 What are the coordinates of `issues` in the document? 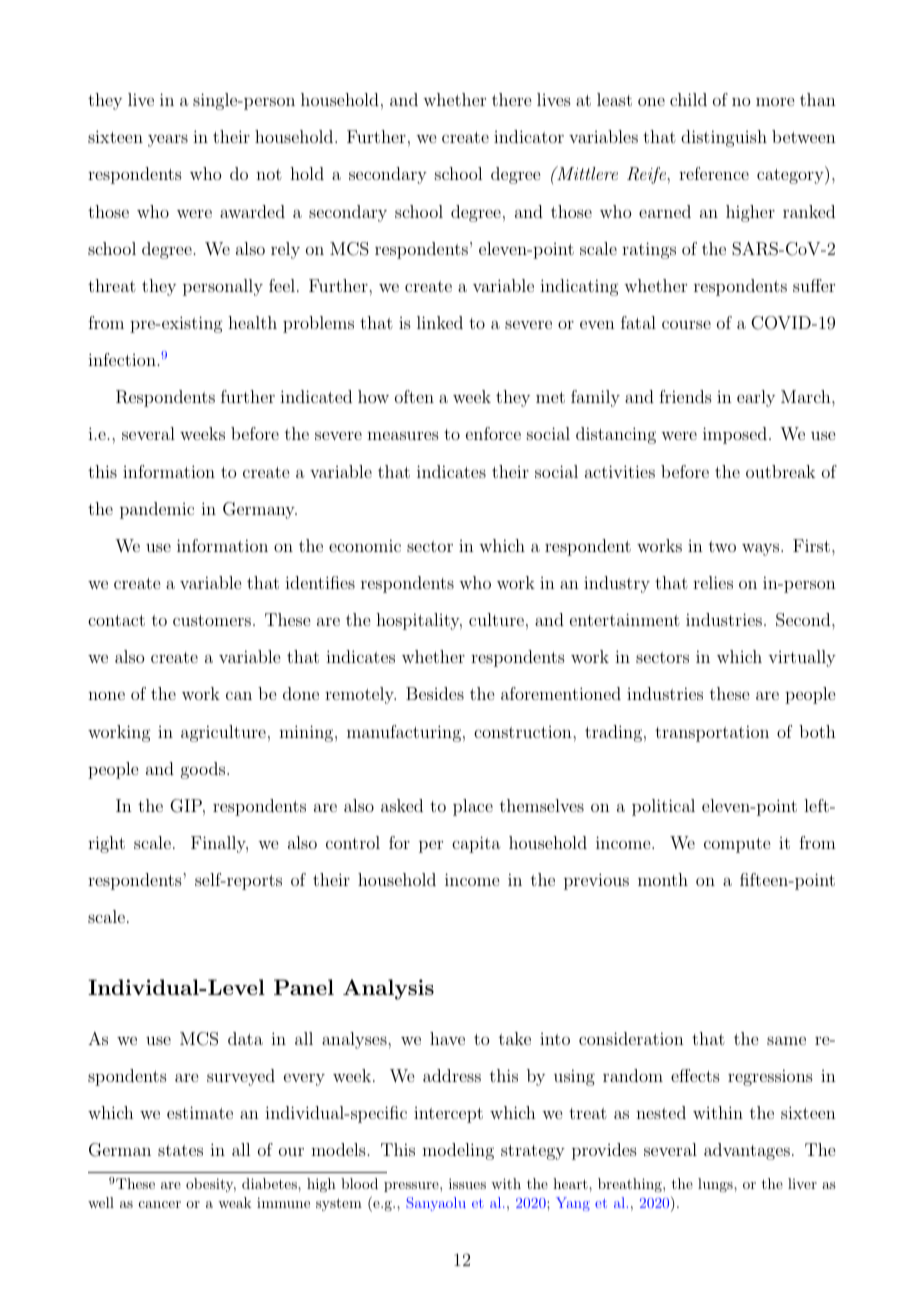 It's located at (467, 1183).
